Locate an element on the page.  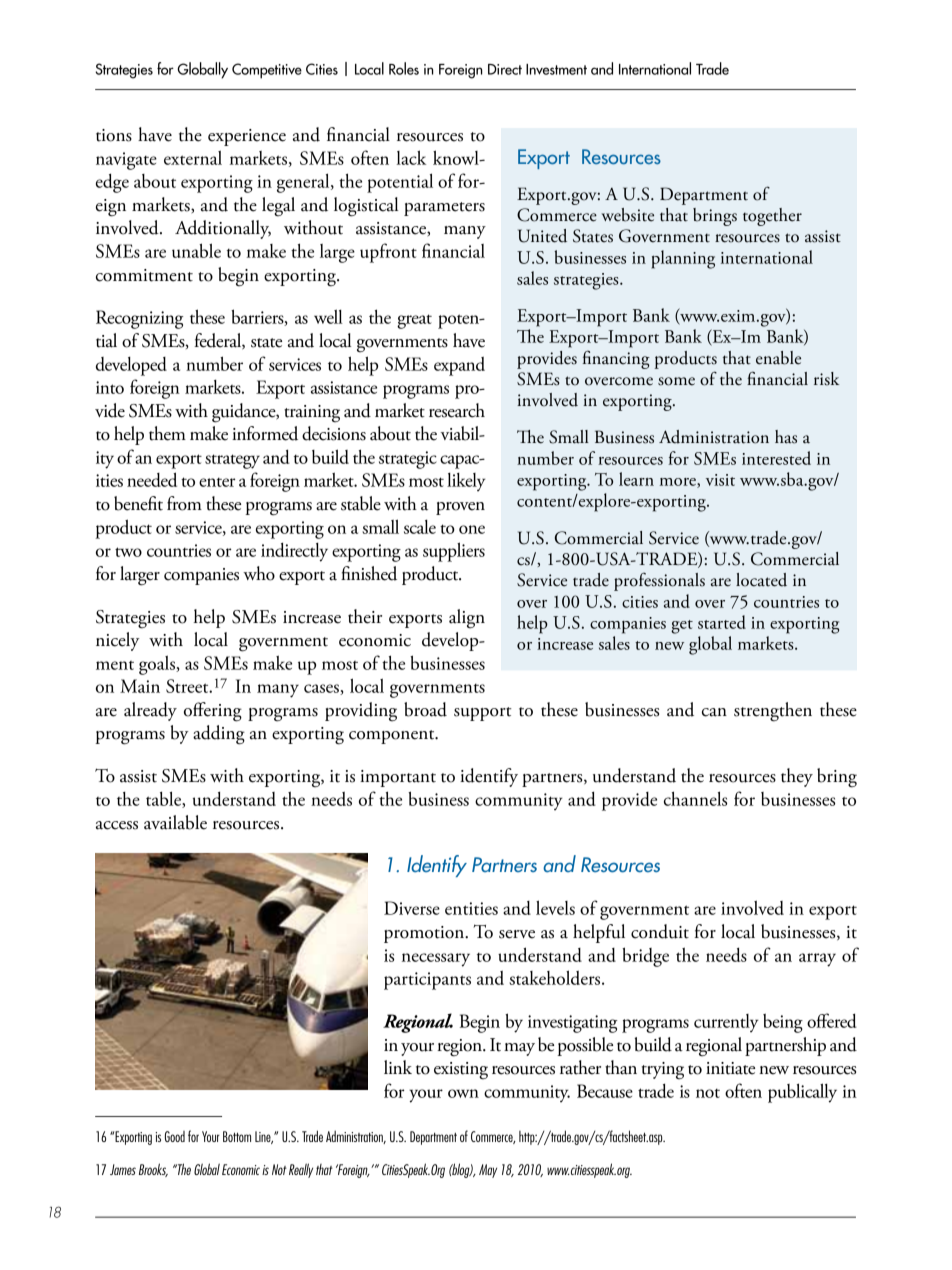
Good is located at coordinates (175, 1136).
